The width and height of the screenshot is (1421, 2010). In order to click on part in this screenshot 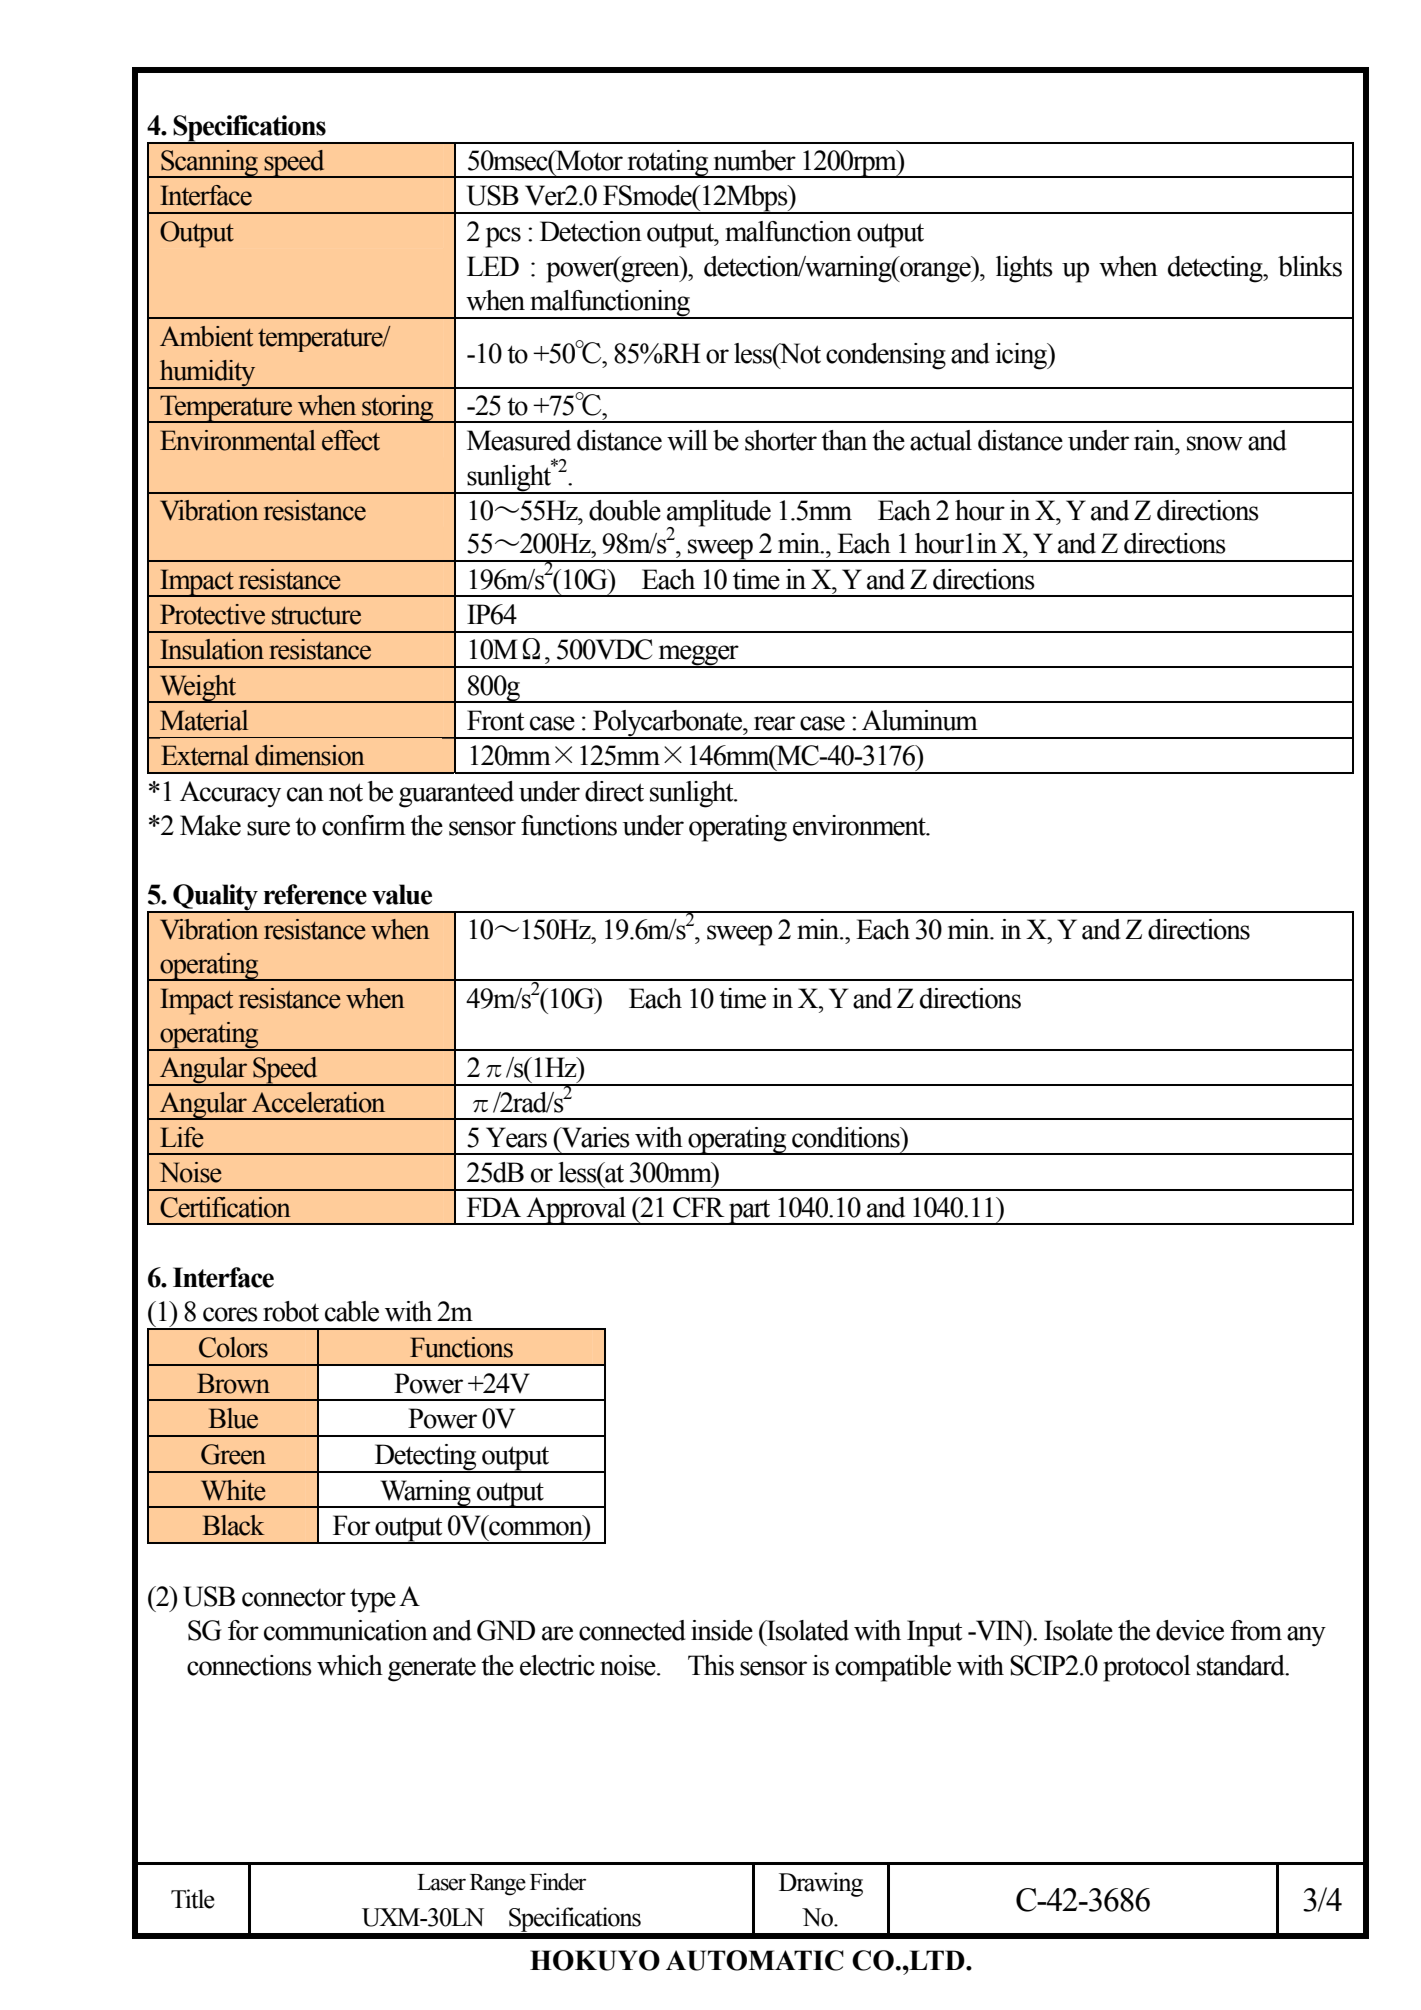, I will do `click(750, 1212)`.
